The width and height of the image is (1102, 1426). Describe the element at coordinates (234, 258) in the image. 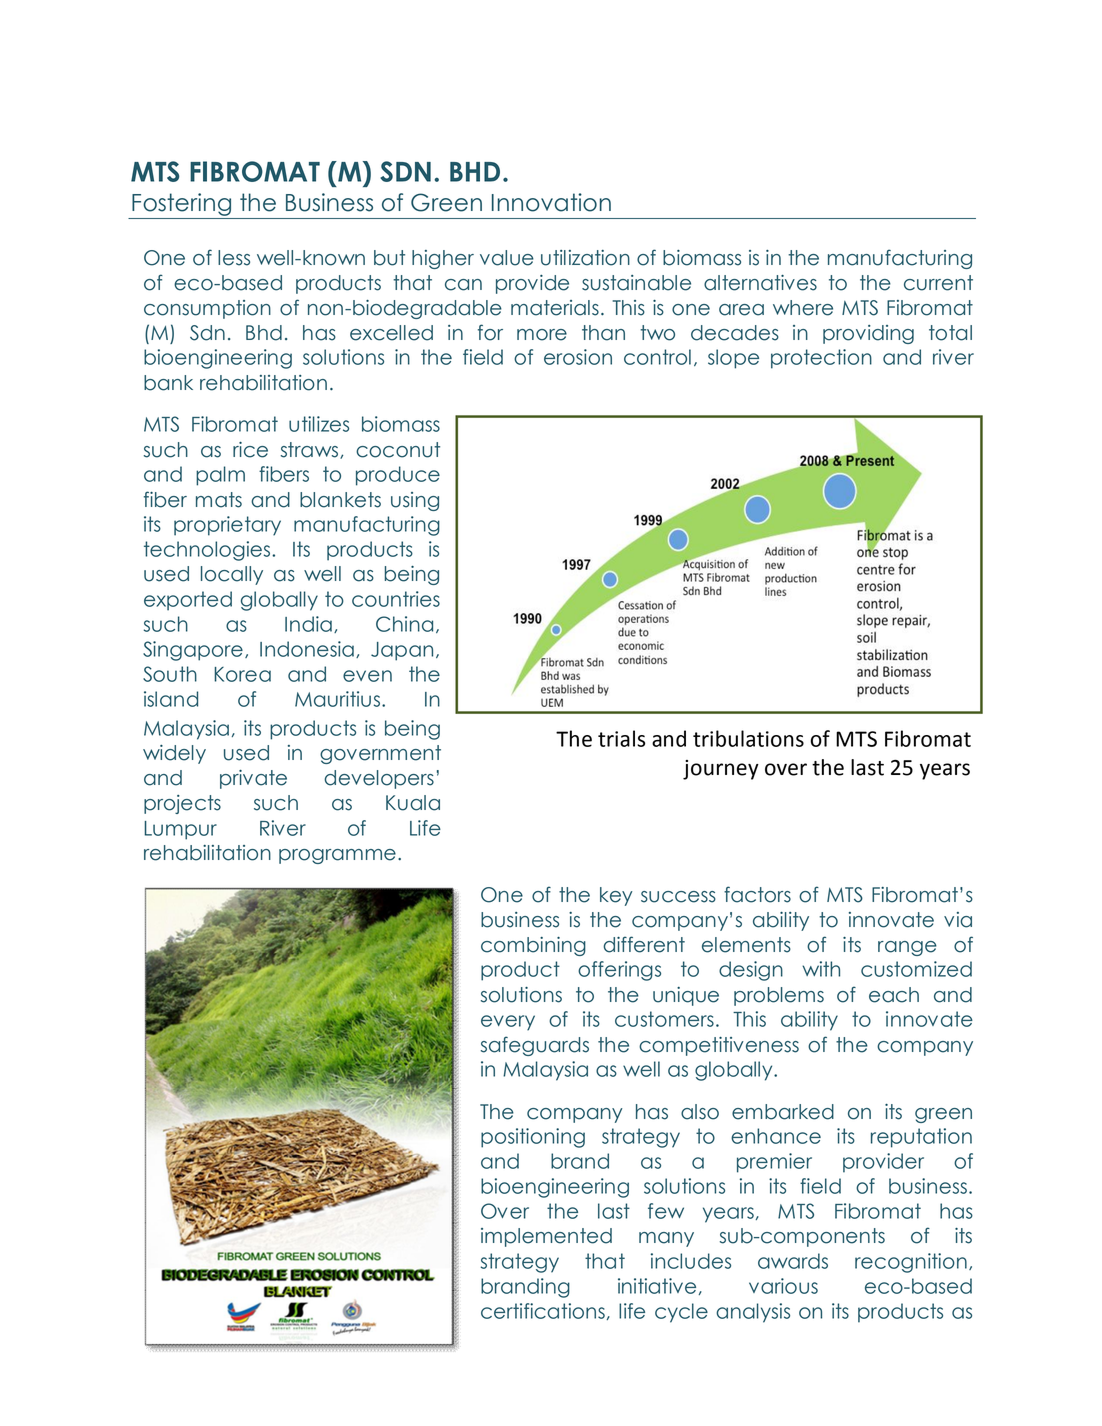

I see `less` at that location.
